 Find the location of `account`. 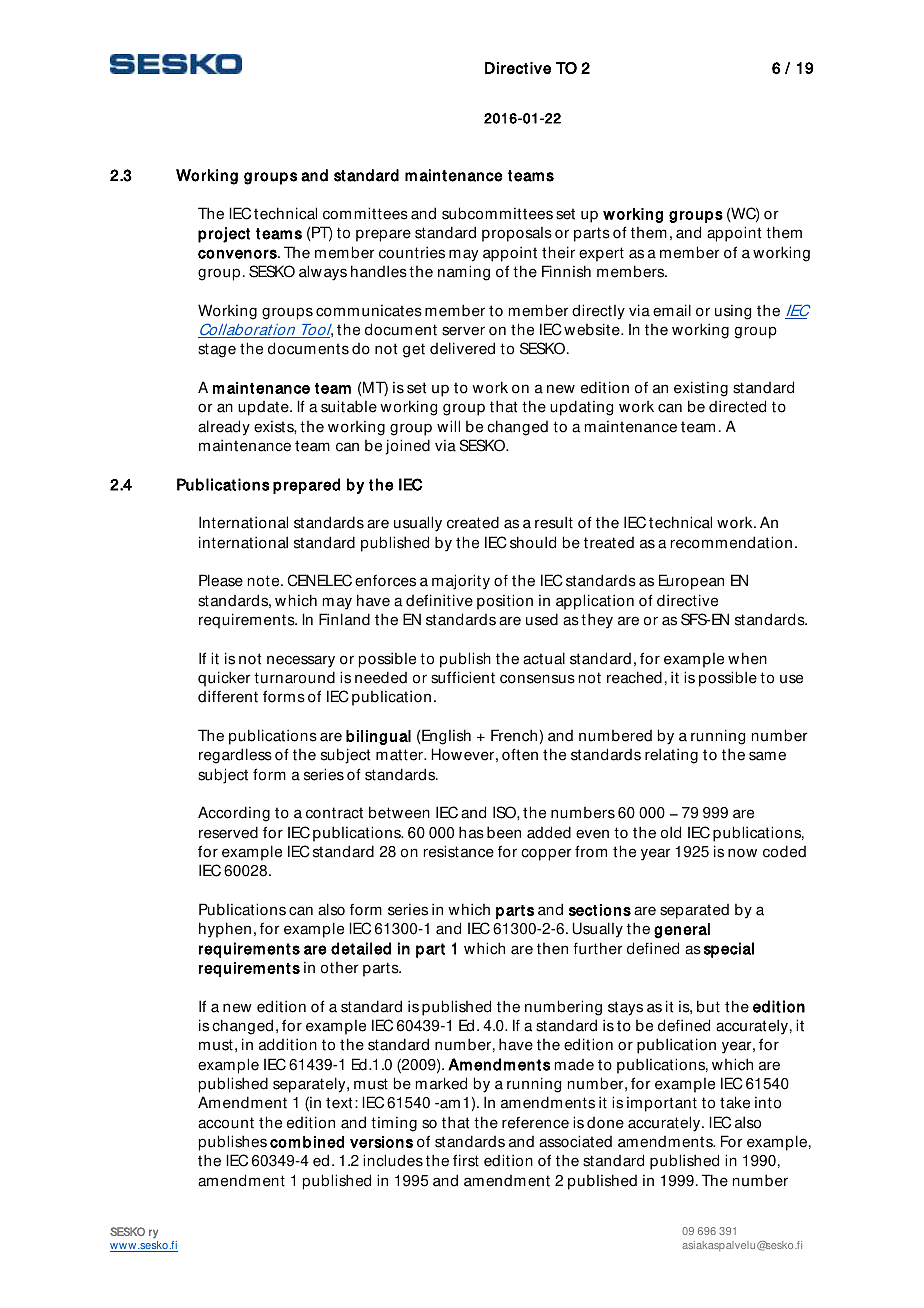

account is located at coordinates (226, 1123).
